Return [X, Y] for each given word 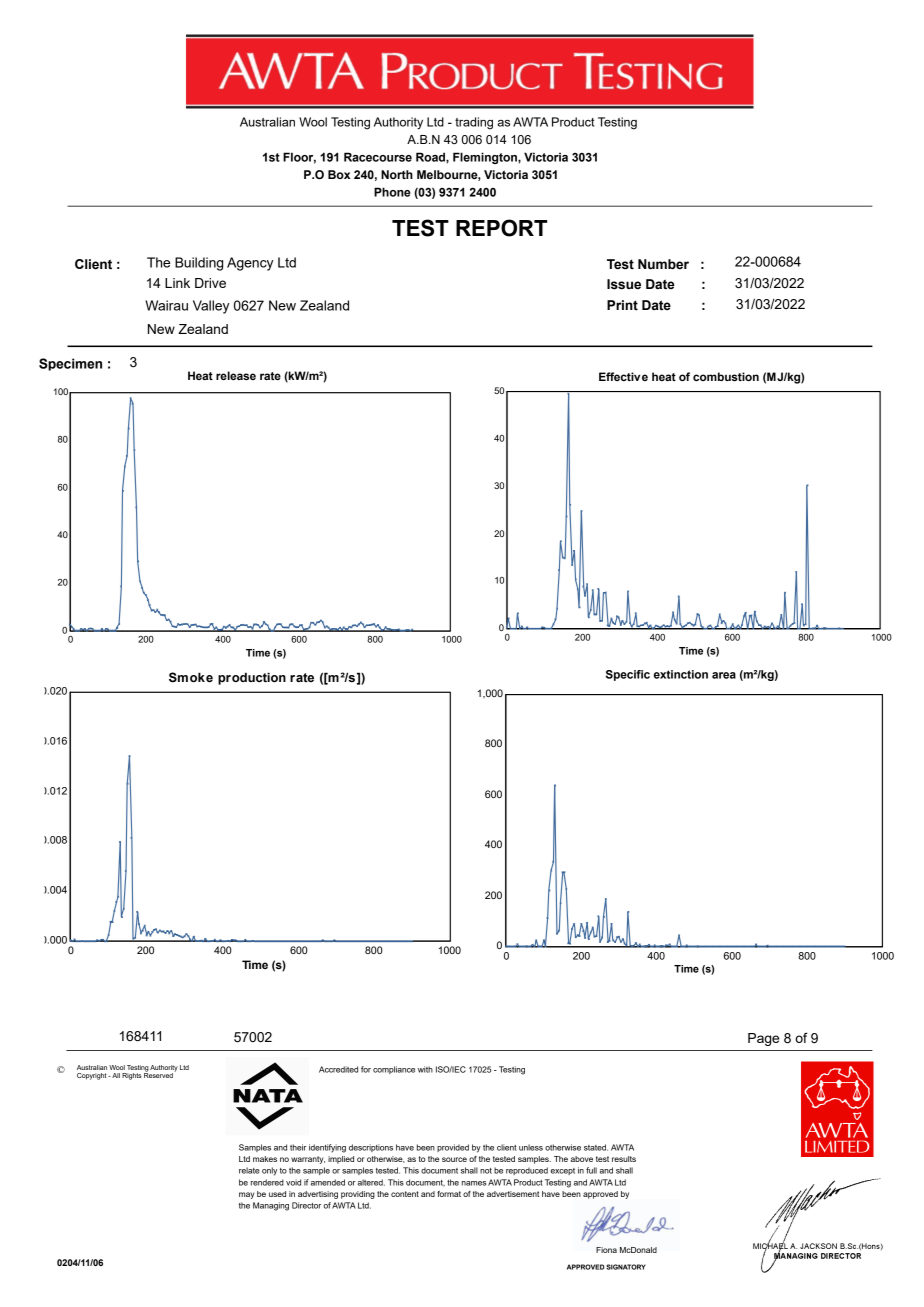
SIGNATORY [626, 1267]
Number [663, 264]
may [246, 1195]
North [397, 174]
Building [199, 264]
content [405, 1194]
